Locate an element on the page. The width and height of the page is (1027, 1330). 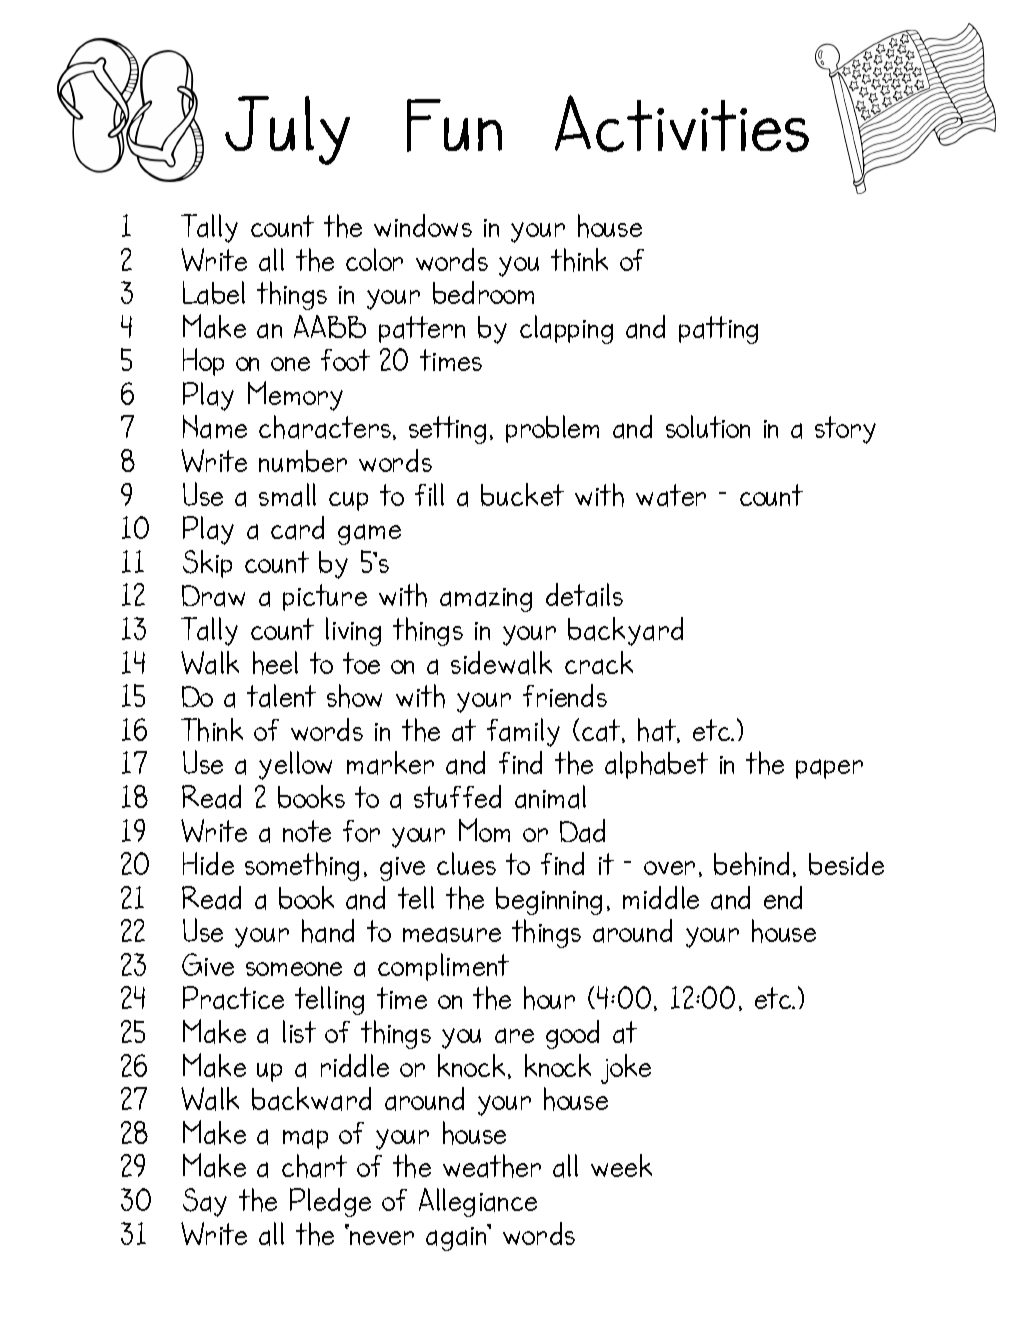
Fun is located at coordinates (454, 125).
